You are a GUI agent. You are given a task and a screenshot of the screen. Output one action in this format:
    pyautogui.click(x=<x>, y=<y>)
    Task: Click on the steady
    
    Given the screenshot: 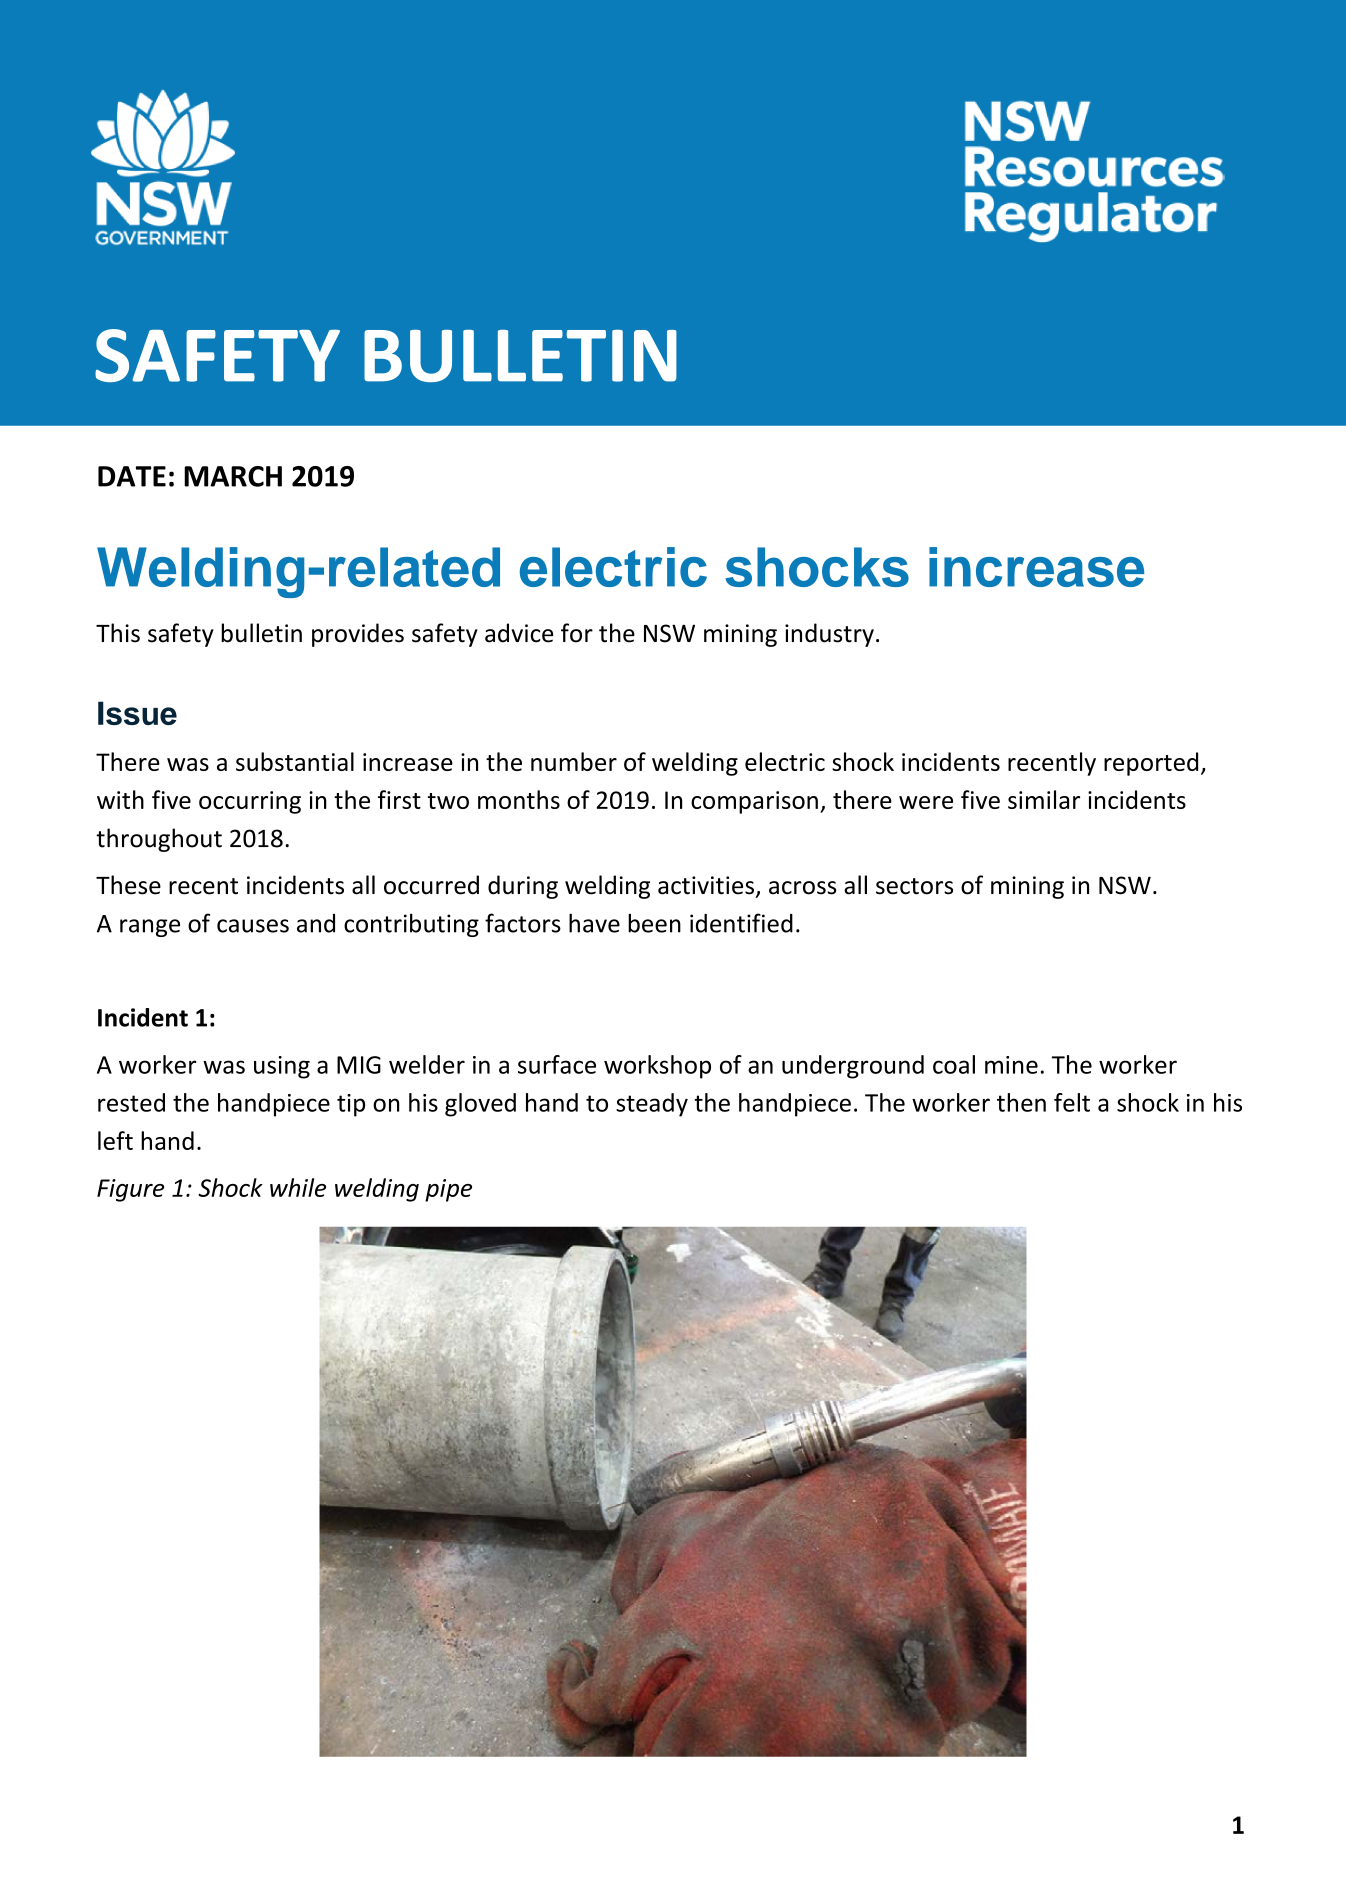 What is the action you would take?
    pyautogui.click(x=652, y=1105)
